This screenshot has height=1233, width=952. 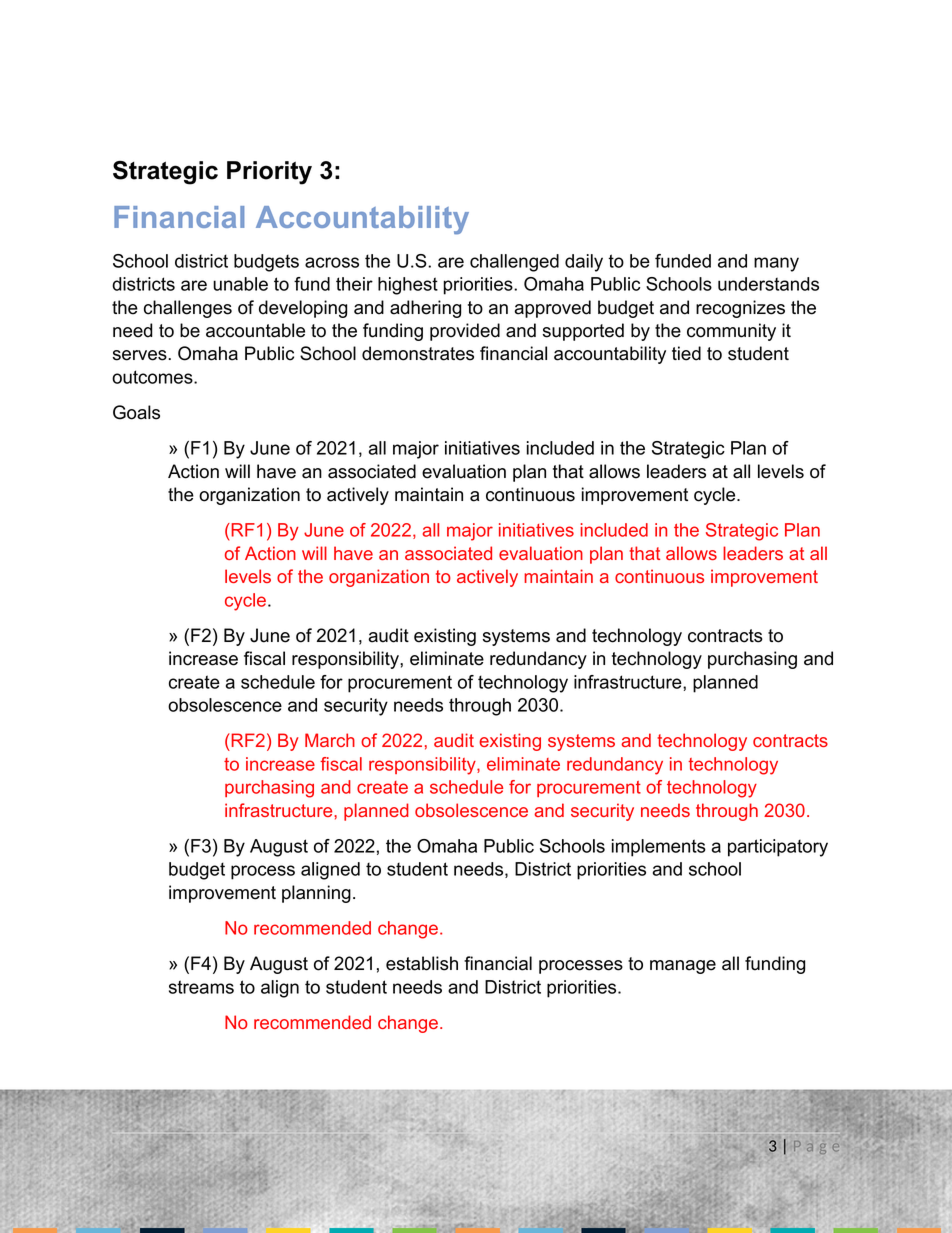 I want to click on streams, so click(x=201, y=987).
